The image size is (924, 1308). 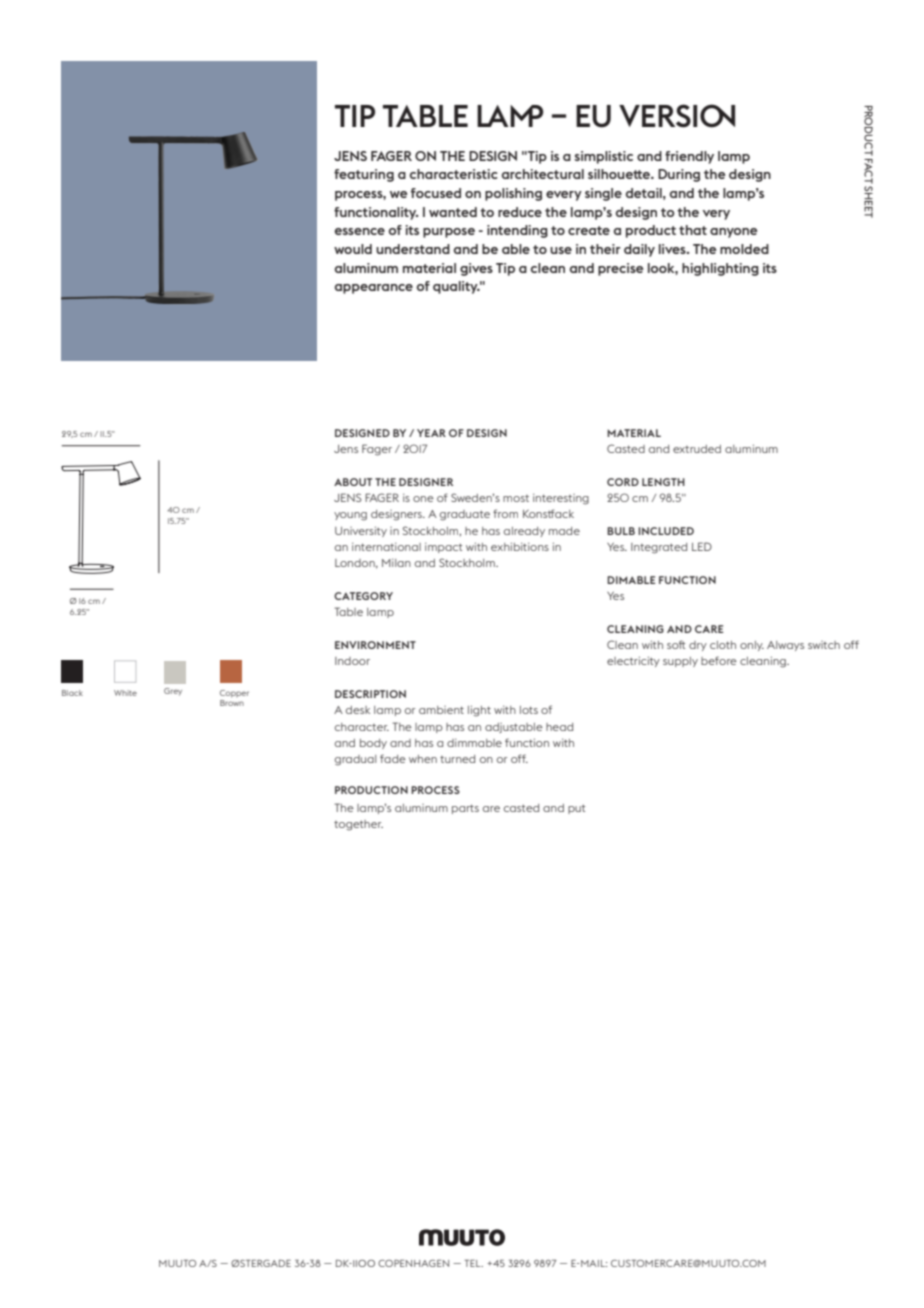 I want to click on Grey, so click(x=173, y=692).
